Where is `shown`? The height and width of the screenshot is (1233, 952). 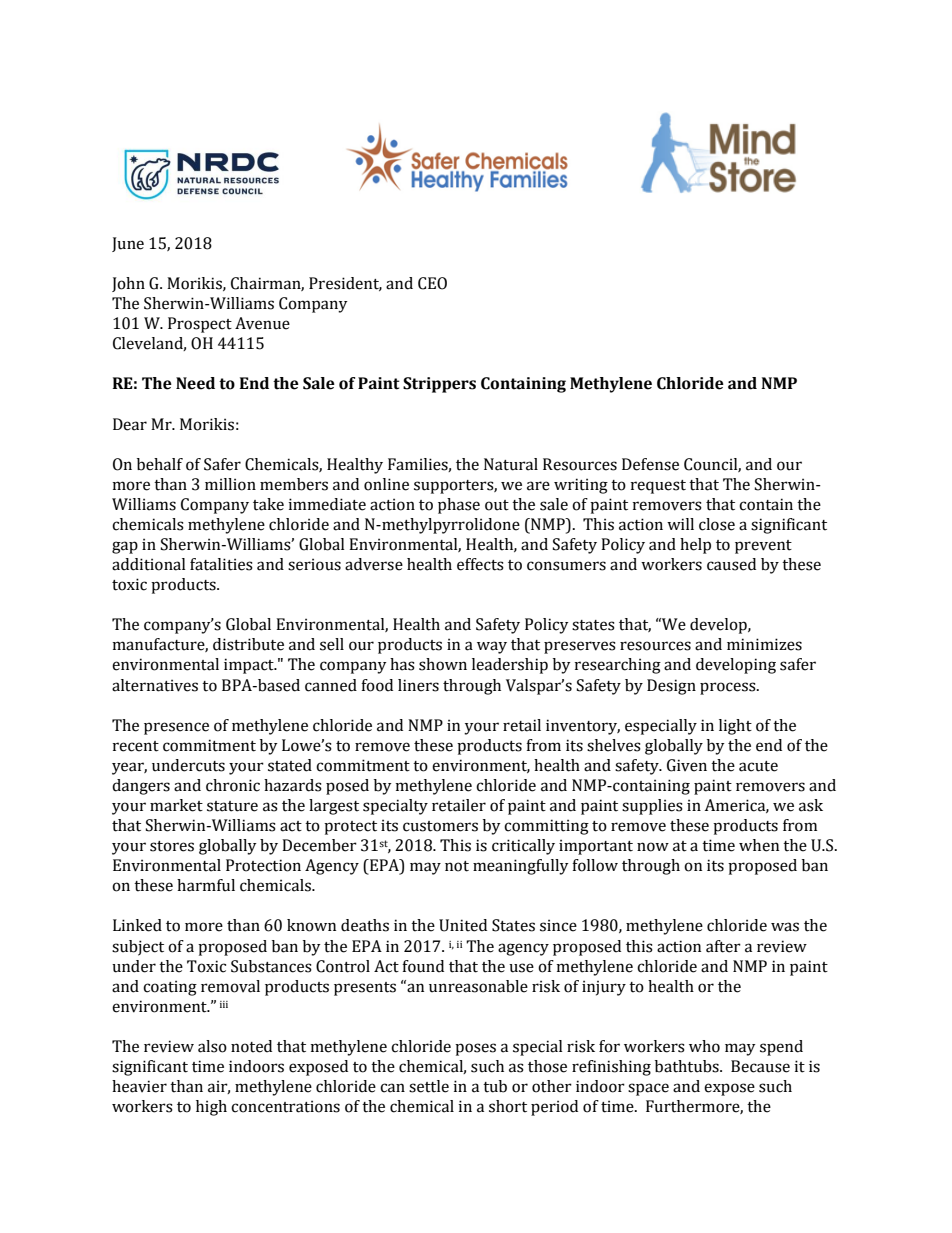
shown is located at coordinates (443, 664).
